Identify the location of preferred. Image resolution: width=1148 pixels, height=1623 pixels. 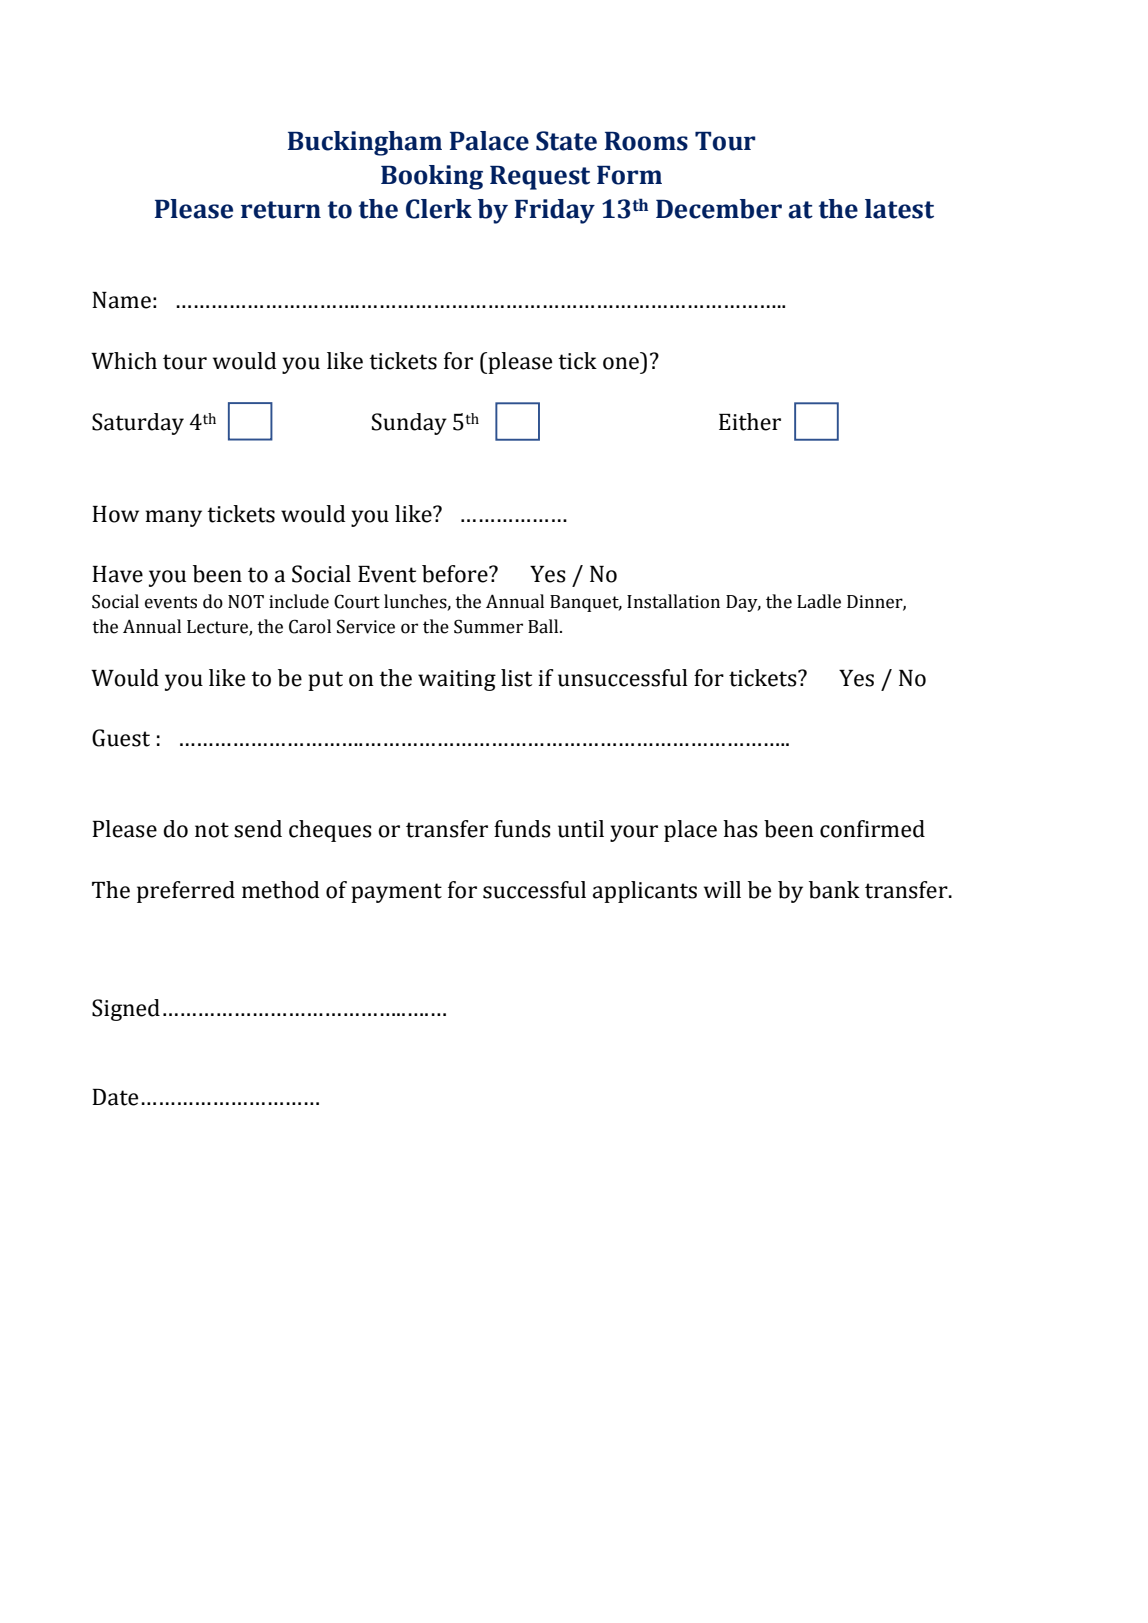
(186, 892).
